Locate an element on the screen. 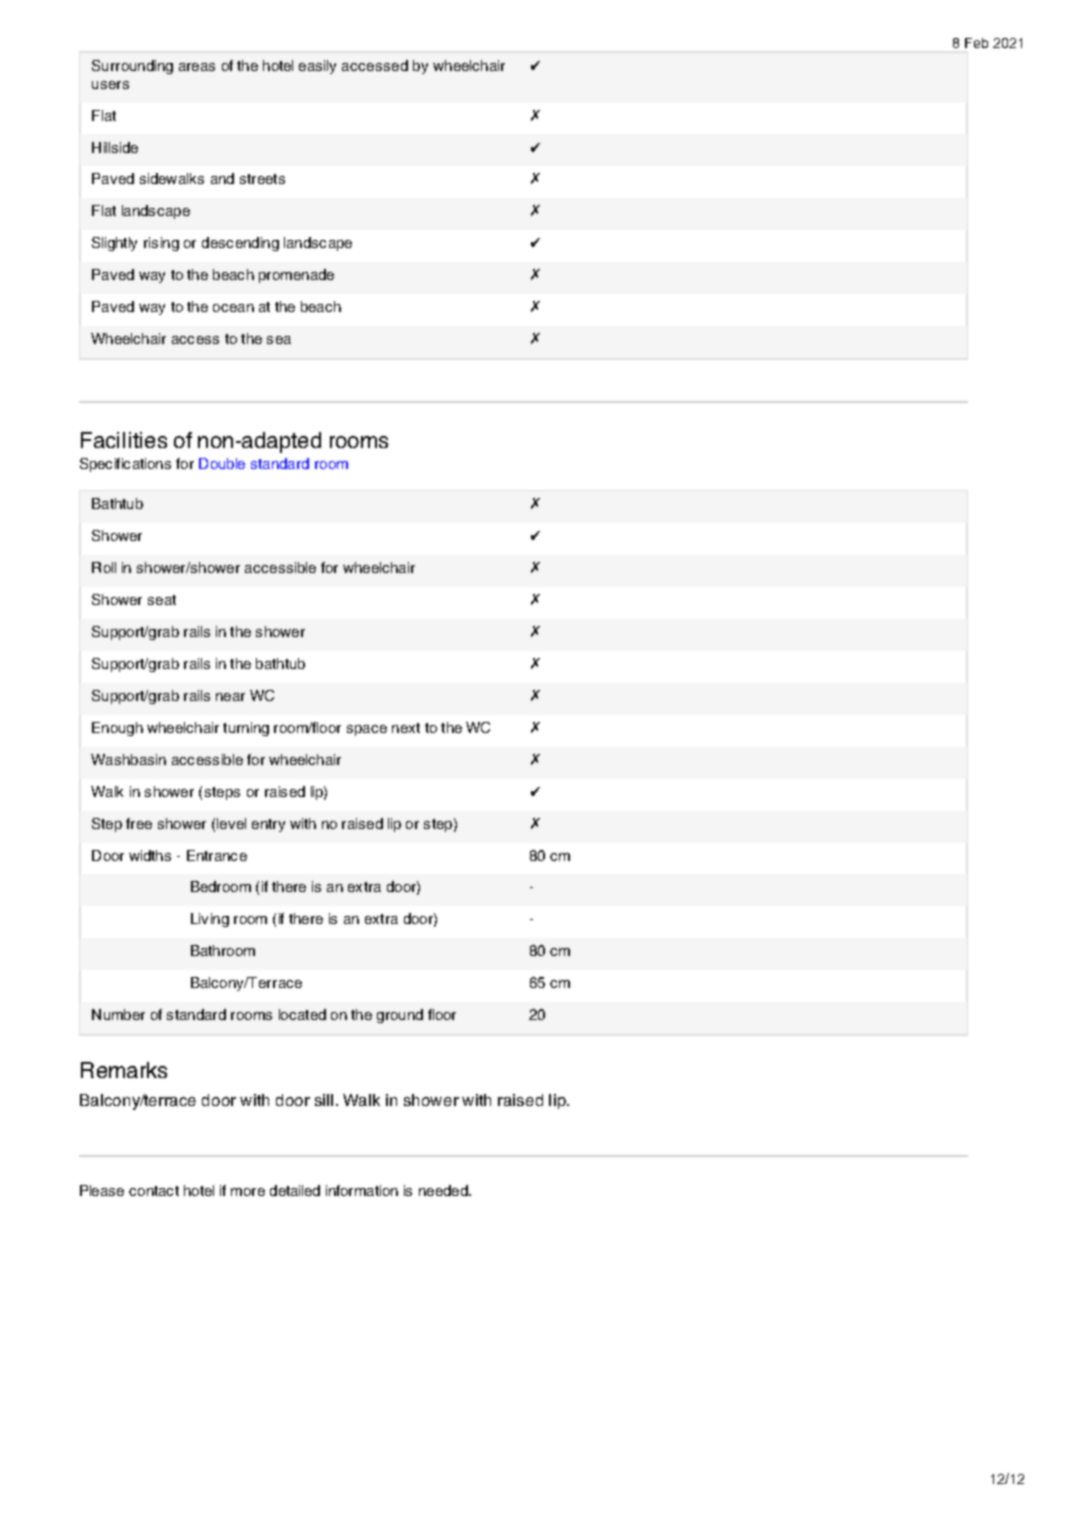 This screenshot has height=1522, width=1076. Double is located at coordinates (222, 463).
